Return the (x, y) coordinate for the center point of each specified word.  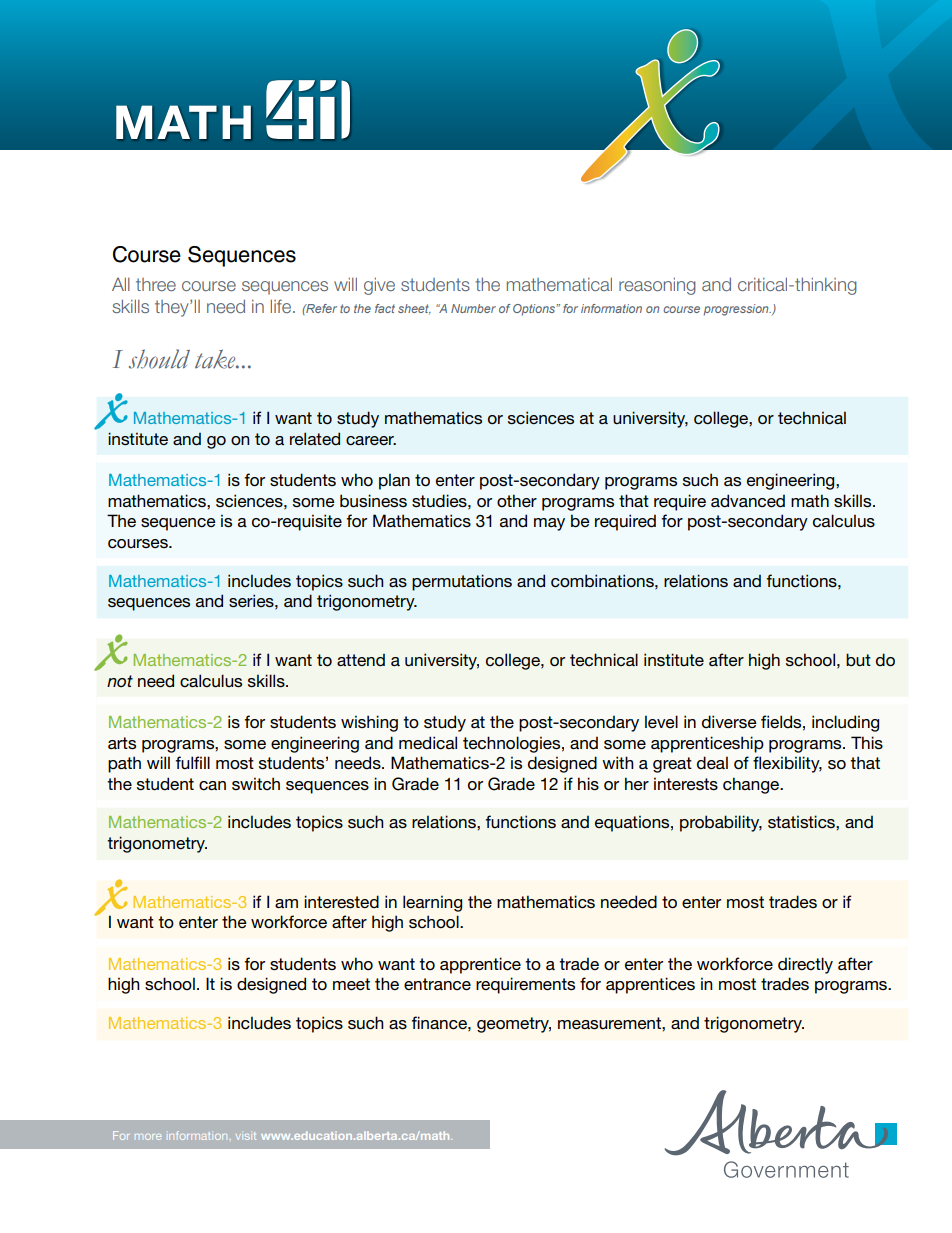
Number (473, 308)
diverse (729, 721)
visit (246, 1136)
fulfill (192, 763)
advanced (748, 501)
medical (428, 743)
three (156, 284)
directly (805, 965)
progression (737, 310)
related (315, 438)
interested (341, 901)
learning (432, 903)
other (517, 500)
